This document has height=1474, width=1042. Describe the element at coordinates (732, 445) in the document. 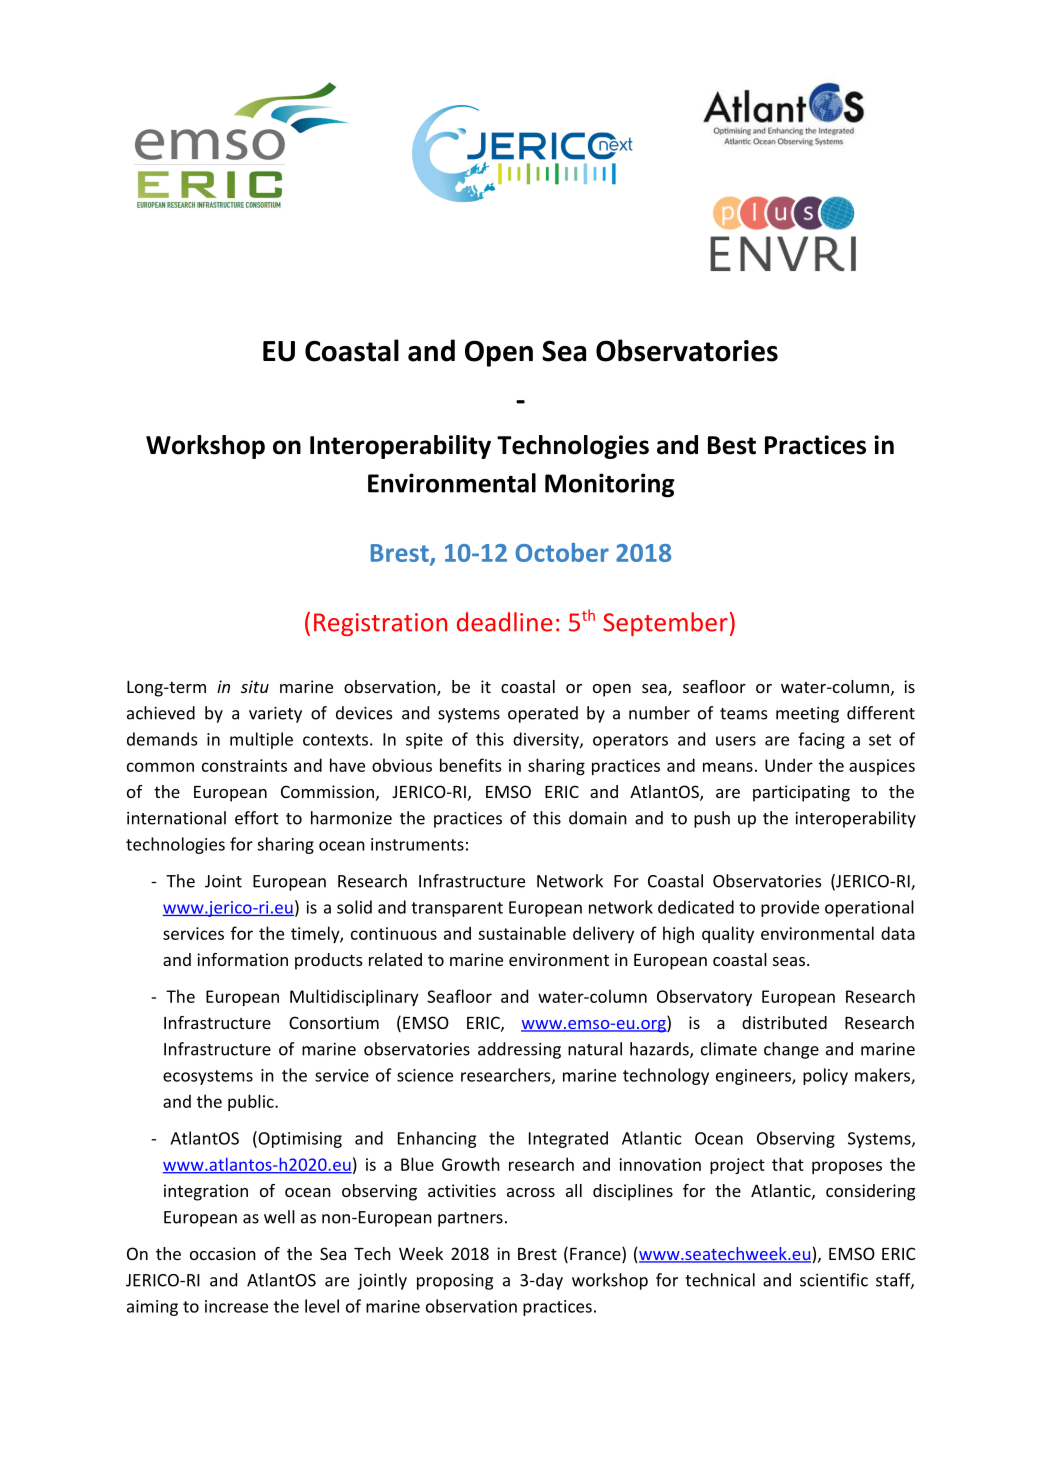

I see `Best` at that location.
